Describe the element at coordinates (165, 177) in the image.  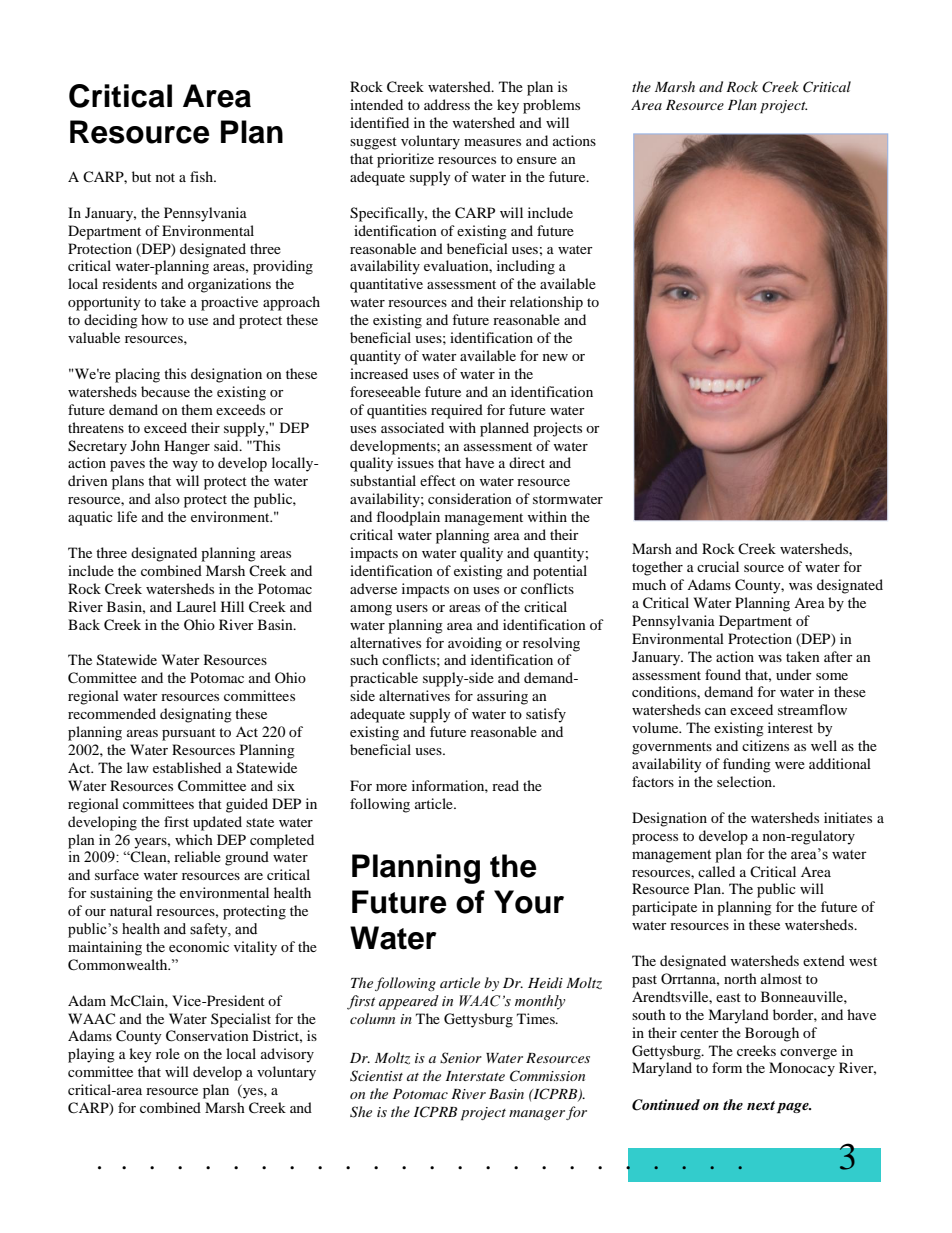
I see `not` at that location.
